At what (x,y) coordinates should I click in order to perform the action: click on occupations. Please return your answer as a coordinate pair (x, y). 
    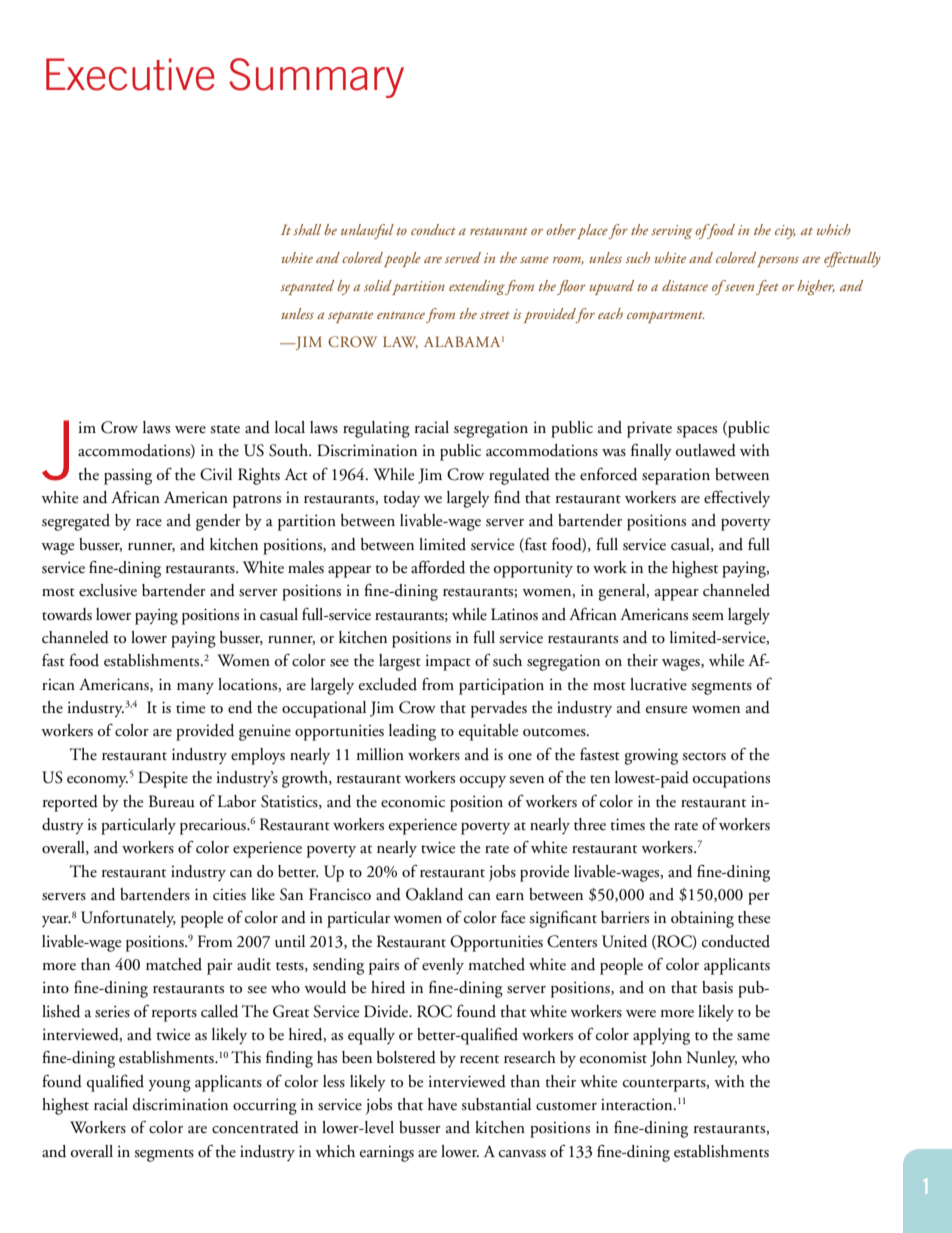
    Looking at the image, I should click on (731, 779).
